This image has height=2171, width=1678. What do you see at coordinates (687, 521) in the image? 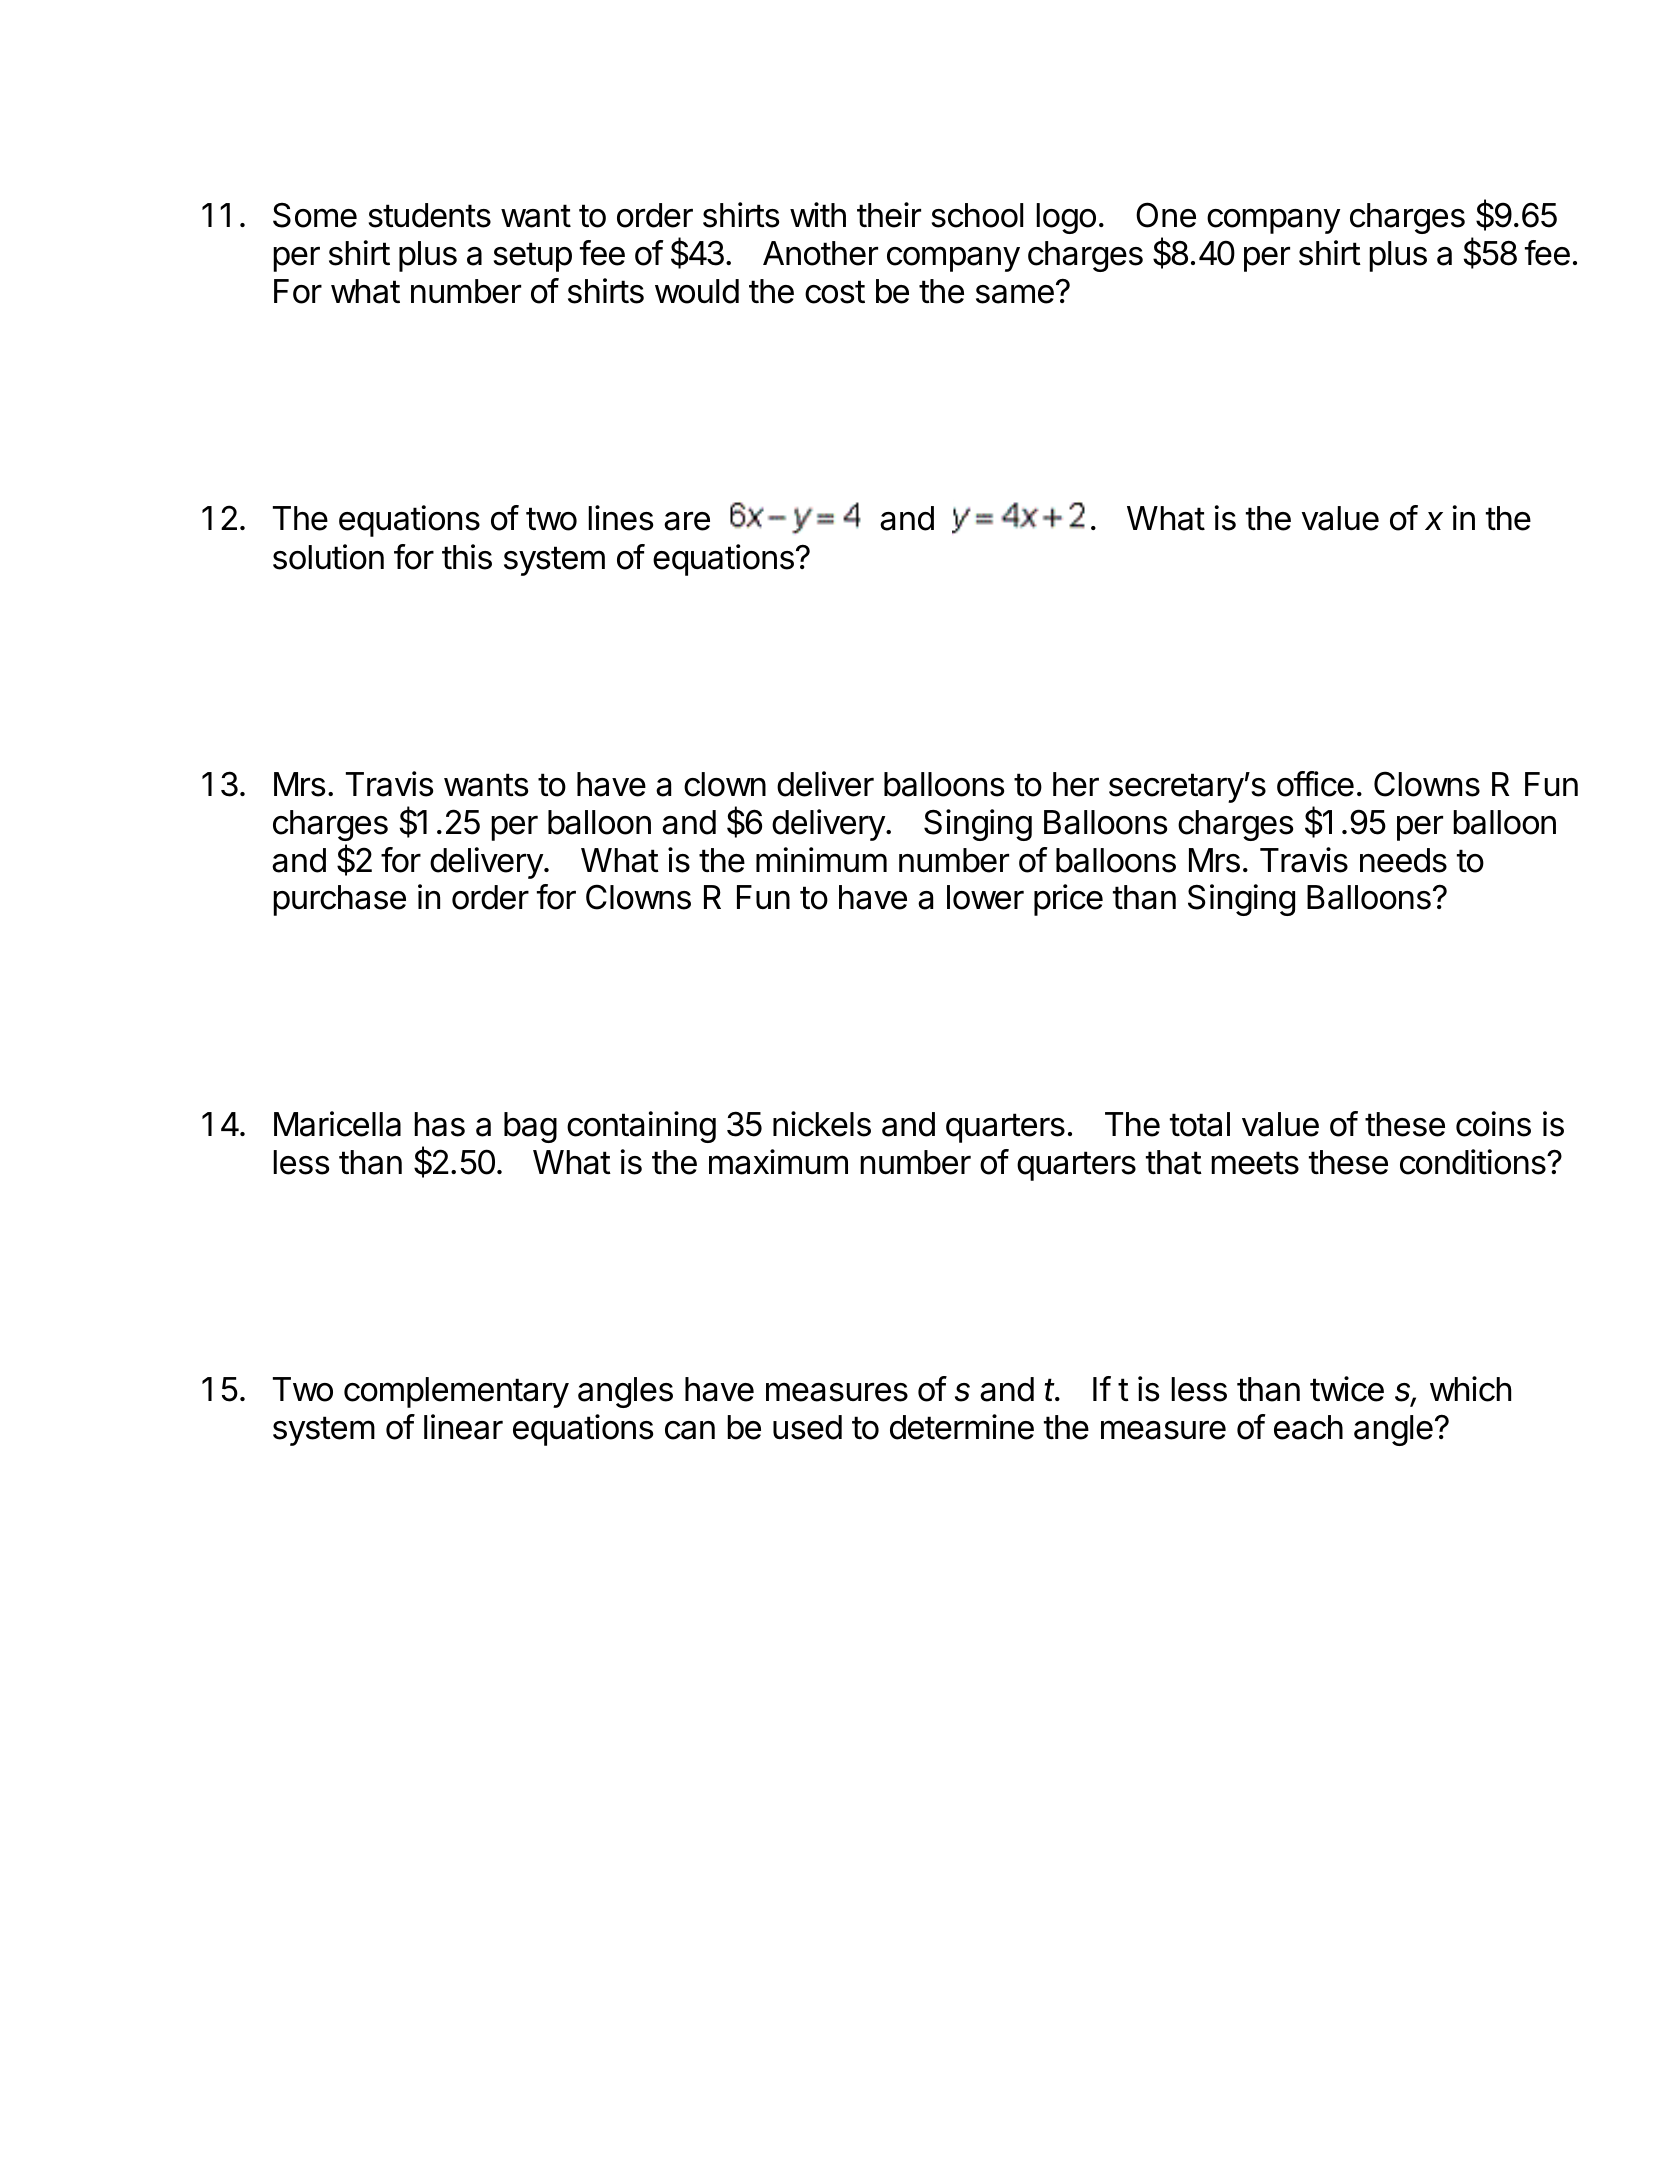
I see `are` at bounding box center [687, 521].
